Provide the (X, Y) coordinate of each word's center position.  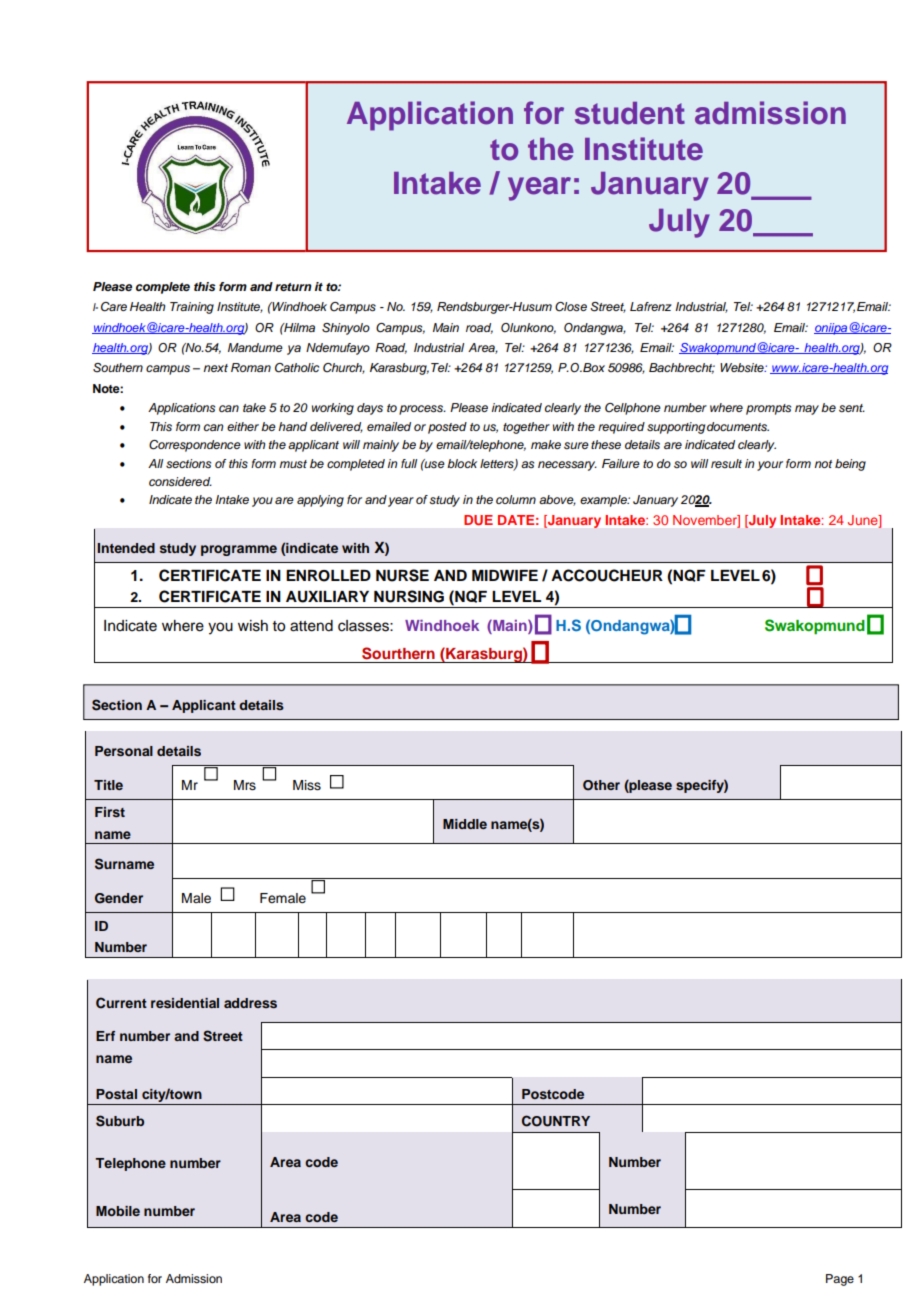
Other (601, 785)
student (630, 113)
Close (571, 307)
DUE (478, 520)
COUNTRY (556, 1121)
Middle (465, 824)
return (293, 287)
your (770, 466)
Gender (119, 898)
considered (180, 482)
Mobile (118, 1211)
